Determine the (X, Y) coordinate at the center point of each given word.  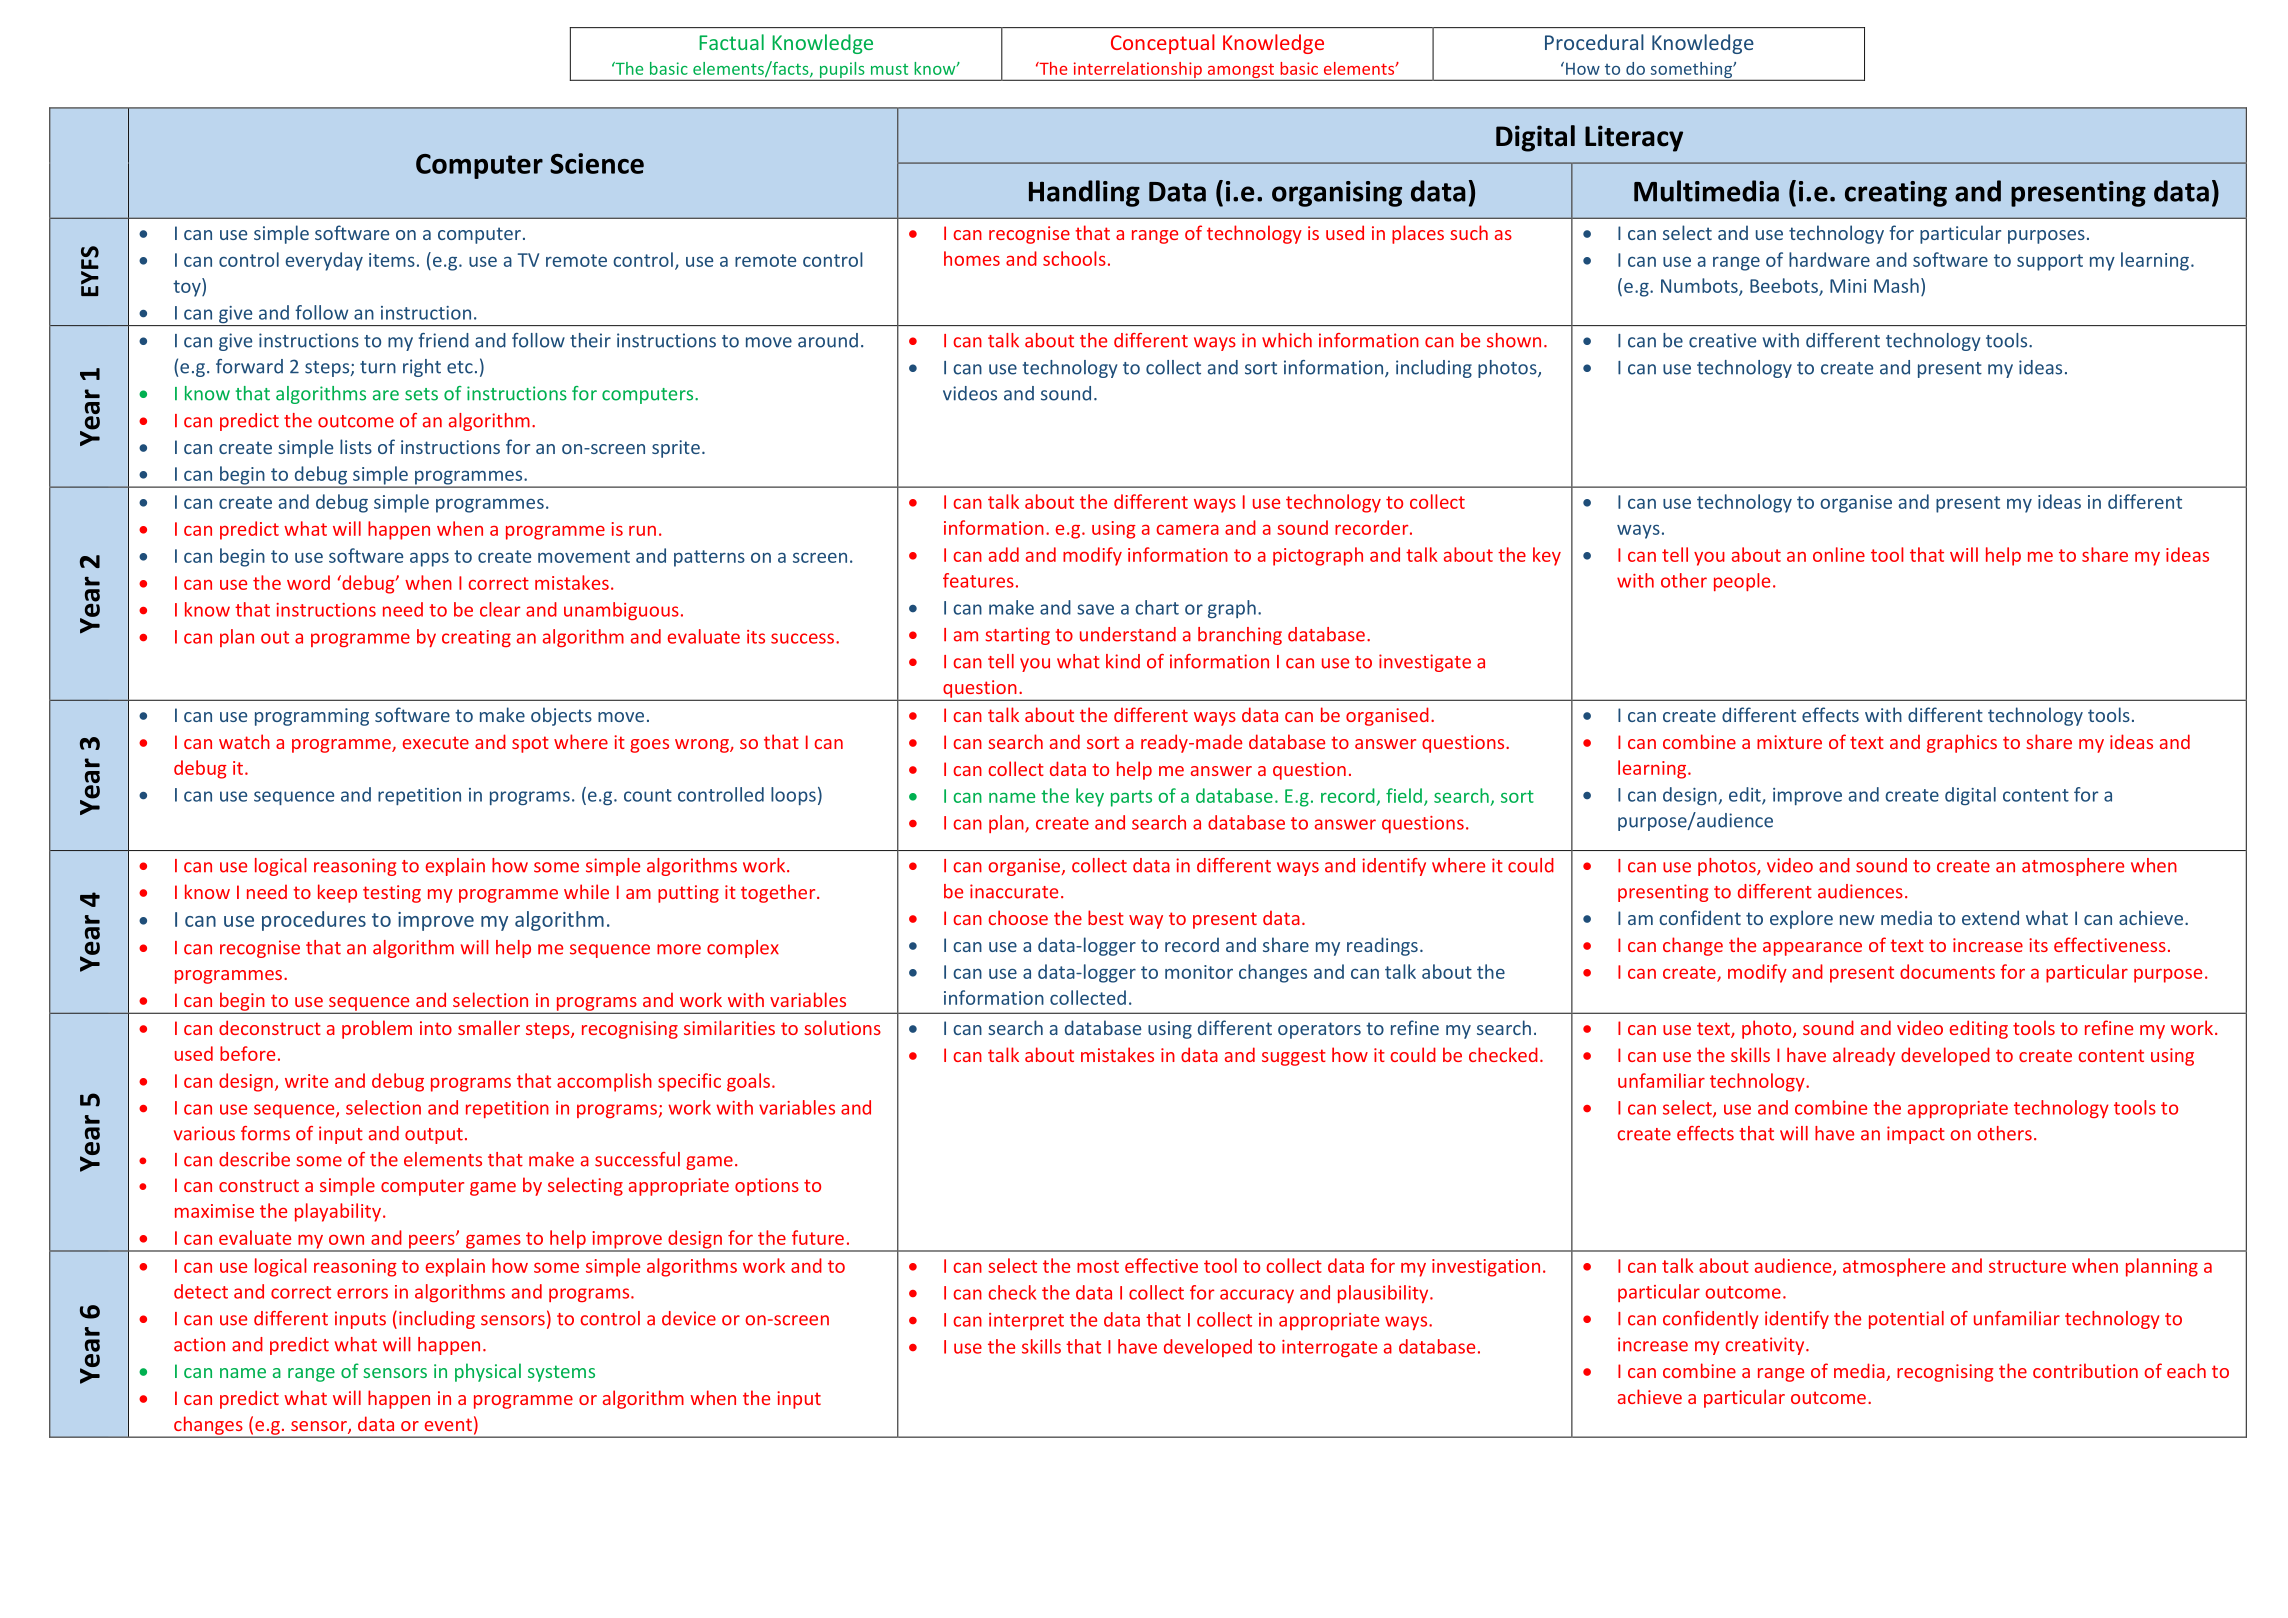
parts (1131, 798)
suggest (1294, 1057)
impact (1916, 1135)
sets (421, 394)
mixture (1789, 742)
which (1287, 340)
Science (597, 163)
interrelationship (1137, 71)
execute (436, 742)
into (436, 1028)
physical (488, 1372)
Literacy (1634, 138)
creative (1722, 340)
